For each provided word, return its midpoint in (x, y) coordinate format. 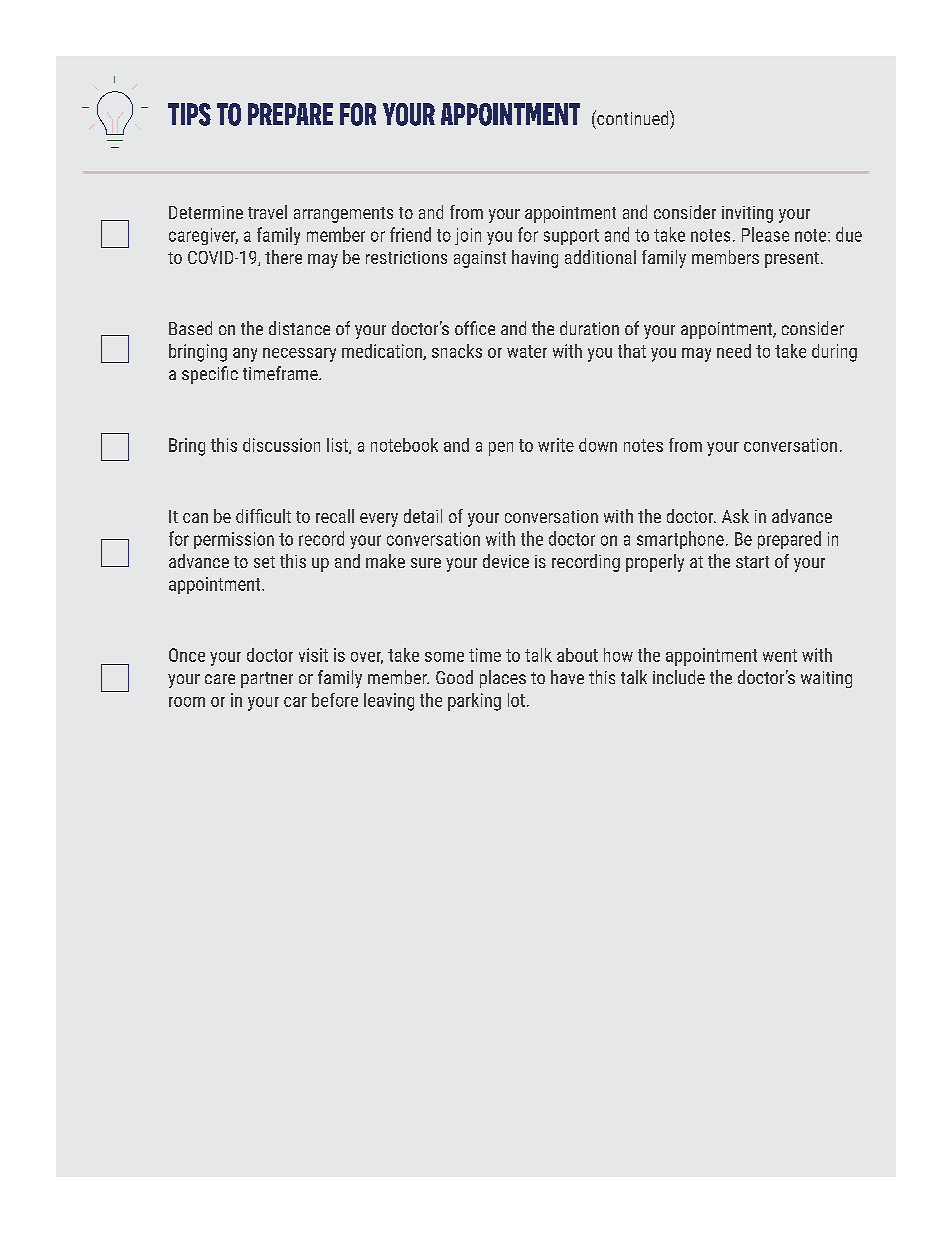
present (792, 260)
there (283, 257)
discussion (281, 445)
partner (267, 680)
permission (234, 540)
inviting (747, 214)
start (752, 562)
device (506, 561)
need (734, 351)
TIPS (189, 114)
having (535, 259)
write (556, 445)
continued (633, 117)
